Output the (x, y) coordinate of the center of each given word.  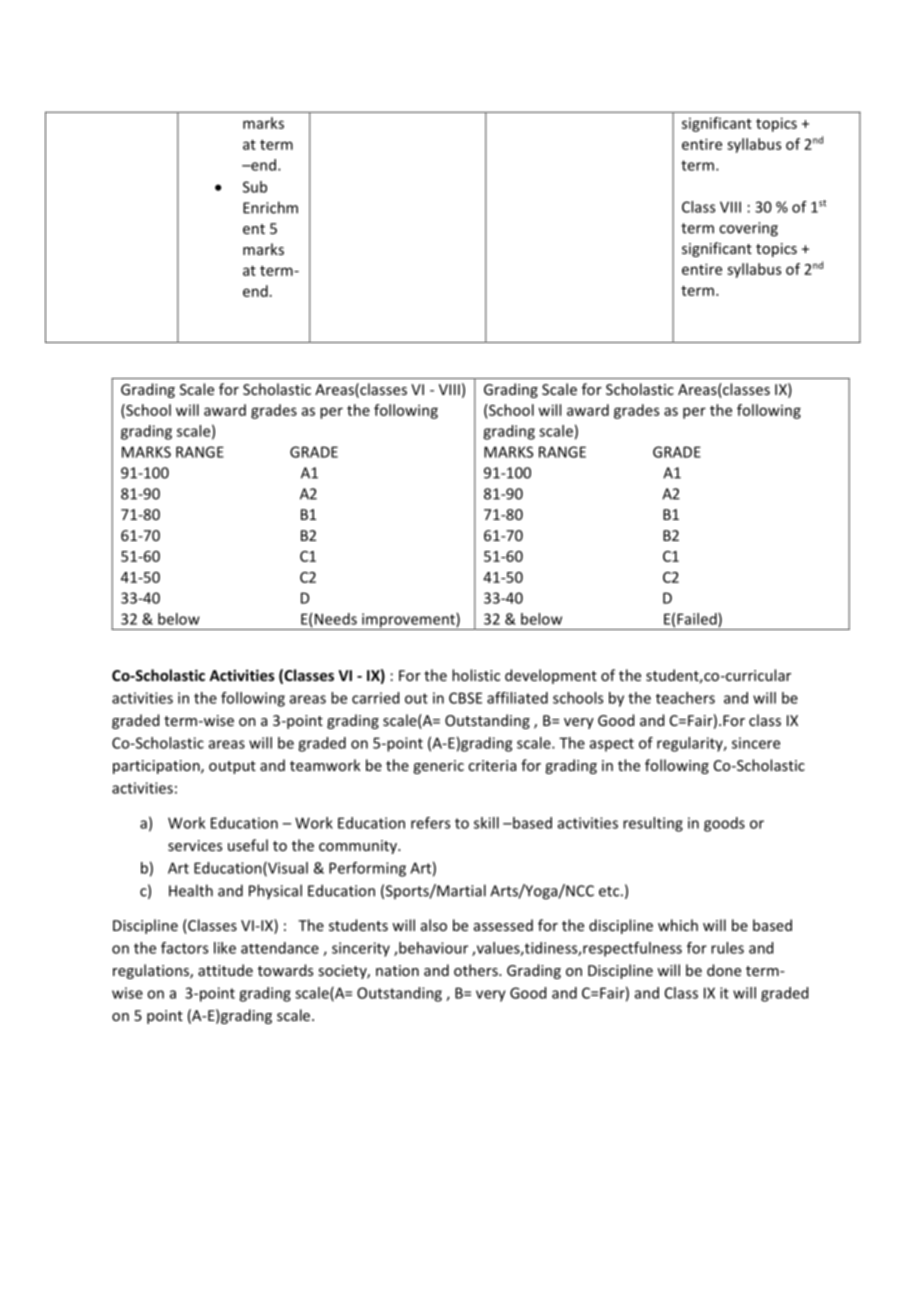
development (551, 676)
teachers (685, 698)
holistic (476, 675)
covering (748, 229)
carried (375, 698)
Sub (255, 187)
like (225, 948)
